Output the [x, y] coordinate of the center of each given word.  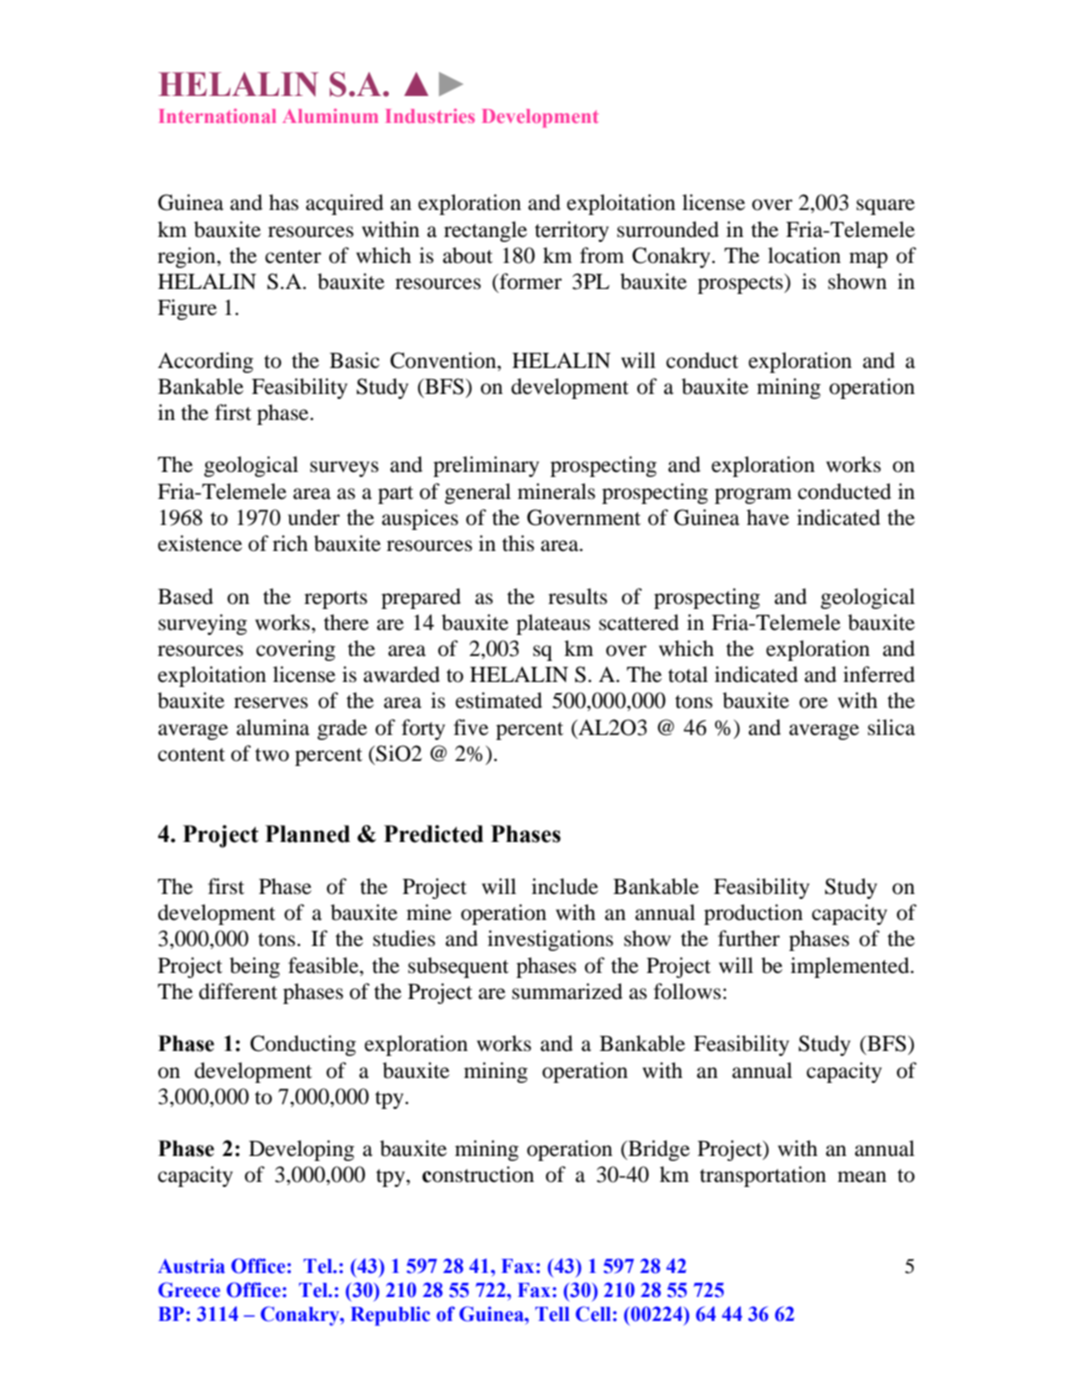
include [565, 886]
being [255, 967]
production [753, 914]
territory [572, 231]
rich [290, 543]
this [518, 543]
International [217, 116]
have [768, 517]
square [885, 207]
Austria [191, 1266]
